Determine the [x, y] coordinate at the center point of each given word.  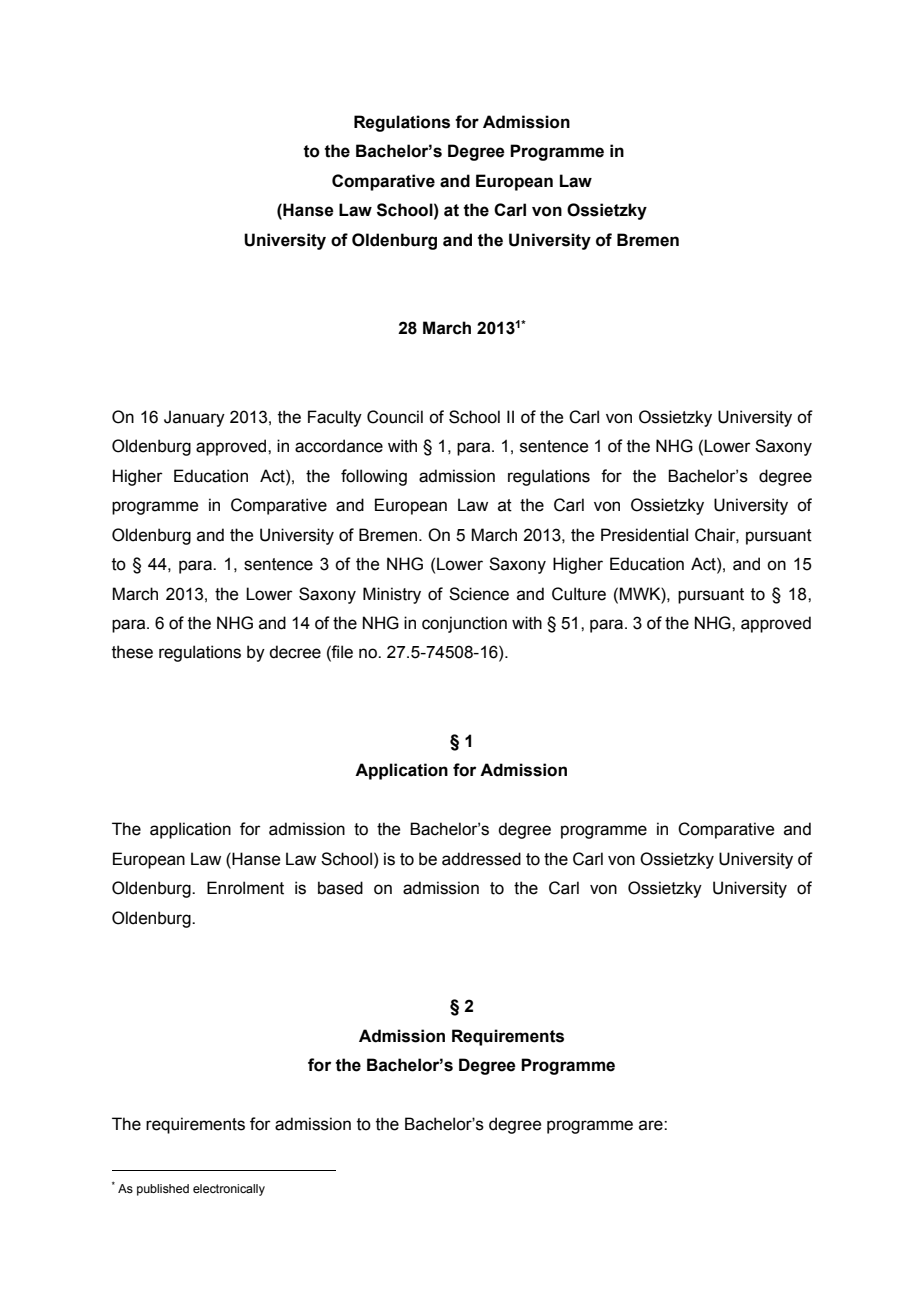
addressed [481, 859]
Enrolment [245, 888]
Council [395, 417]
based [340, 888]
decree [295, 652]
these [132, 652]
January [194, 418]
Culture [579, 594]
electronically [229, 1190]
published [163, 1190]
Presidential [644, 535]
